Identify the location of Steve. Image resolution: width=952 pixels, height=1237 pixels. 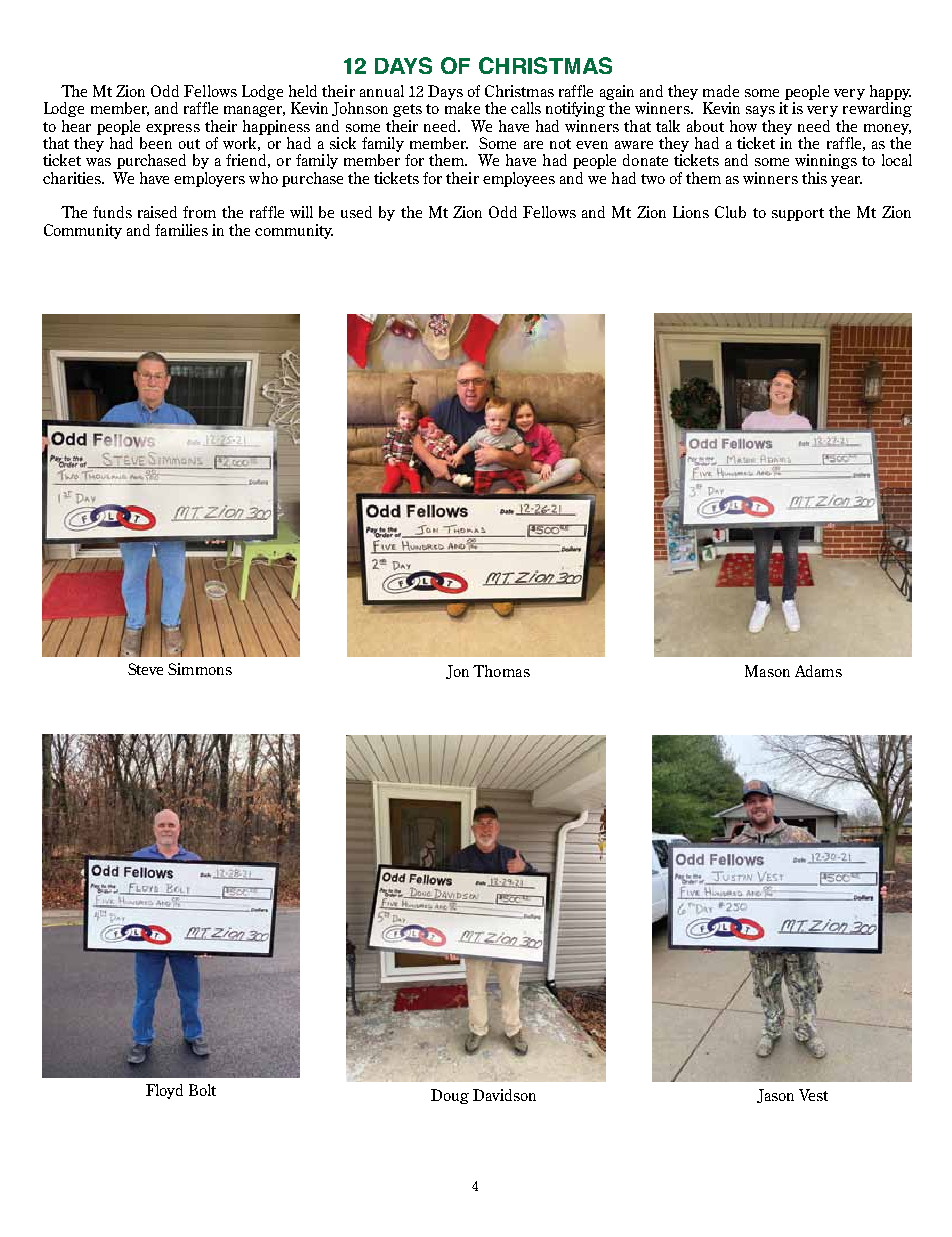
(145, 669).
